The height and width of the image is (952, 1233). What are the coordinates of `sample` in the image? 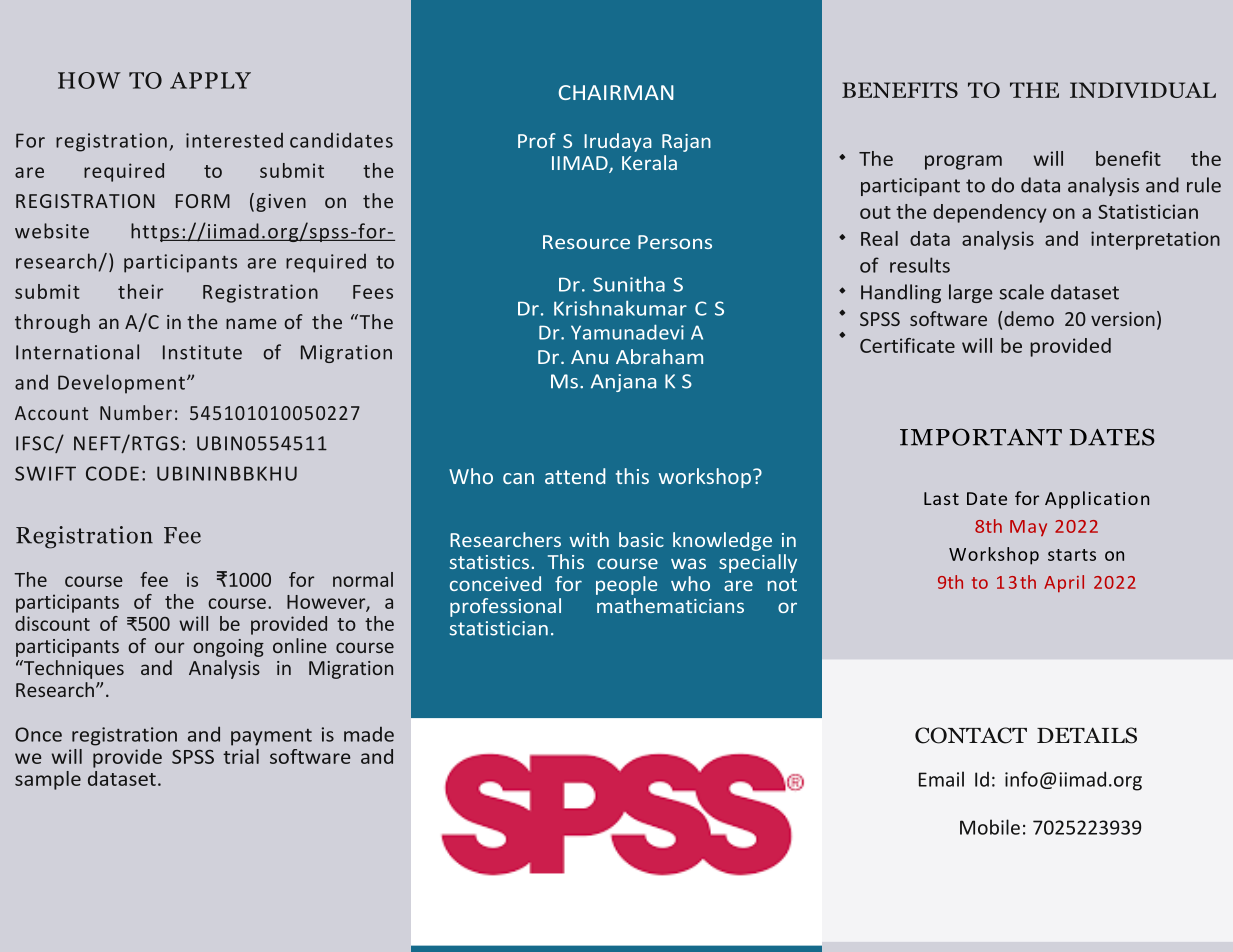 It's located at (48, 780).
